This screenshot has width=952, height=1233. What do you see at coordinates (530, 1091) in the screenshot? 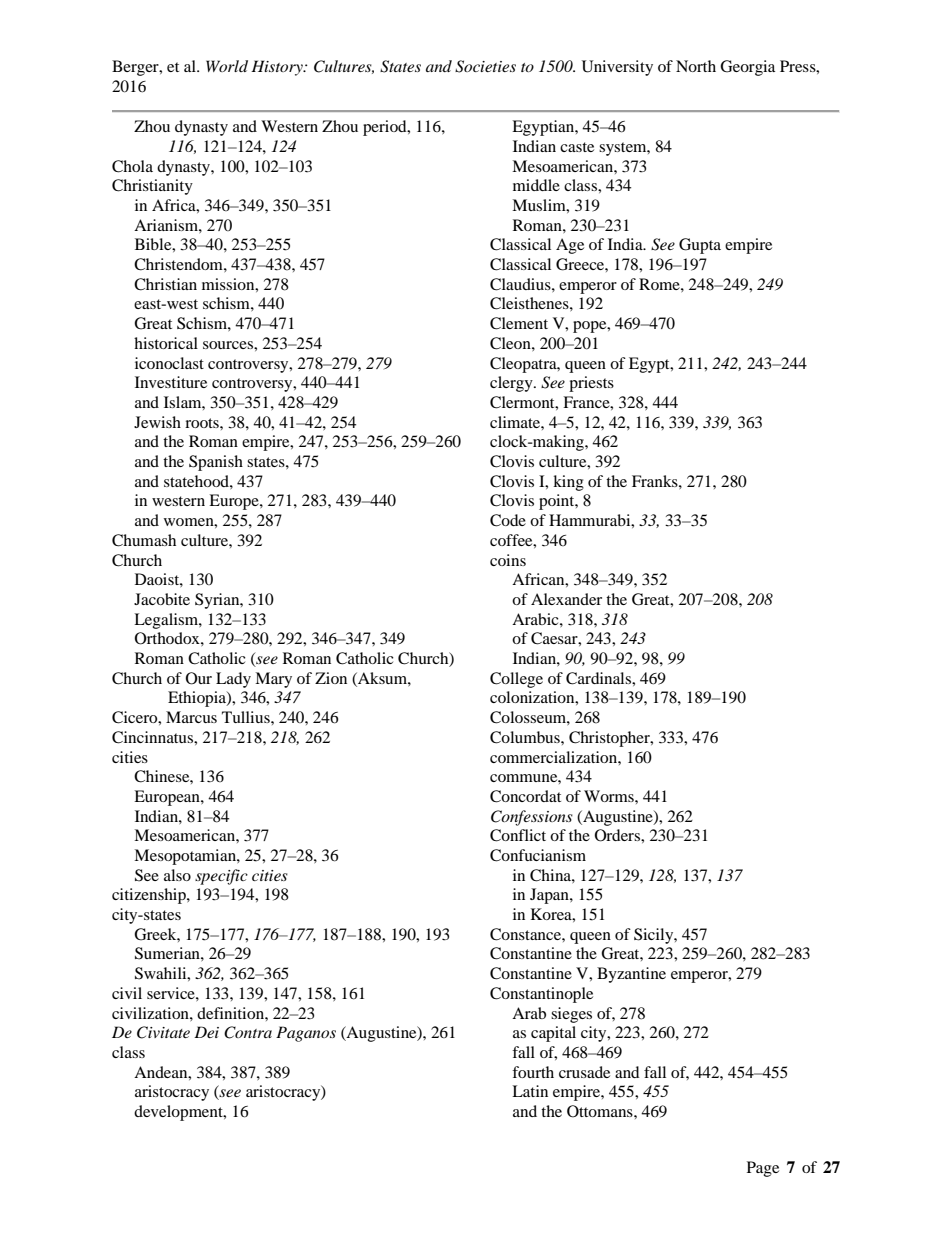
I see `Latin` at bounding box center [530, 1091].
